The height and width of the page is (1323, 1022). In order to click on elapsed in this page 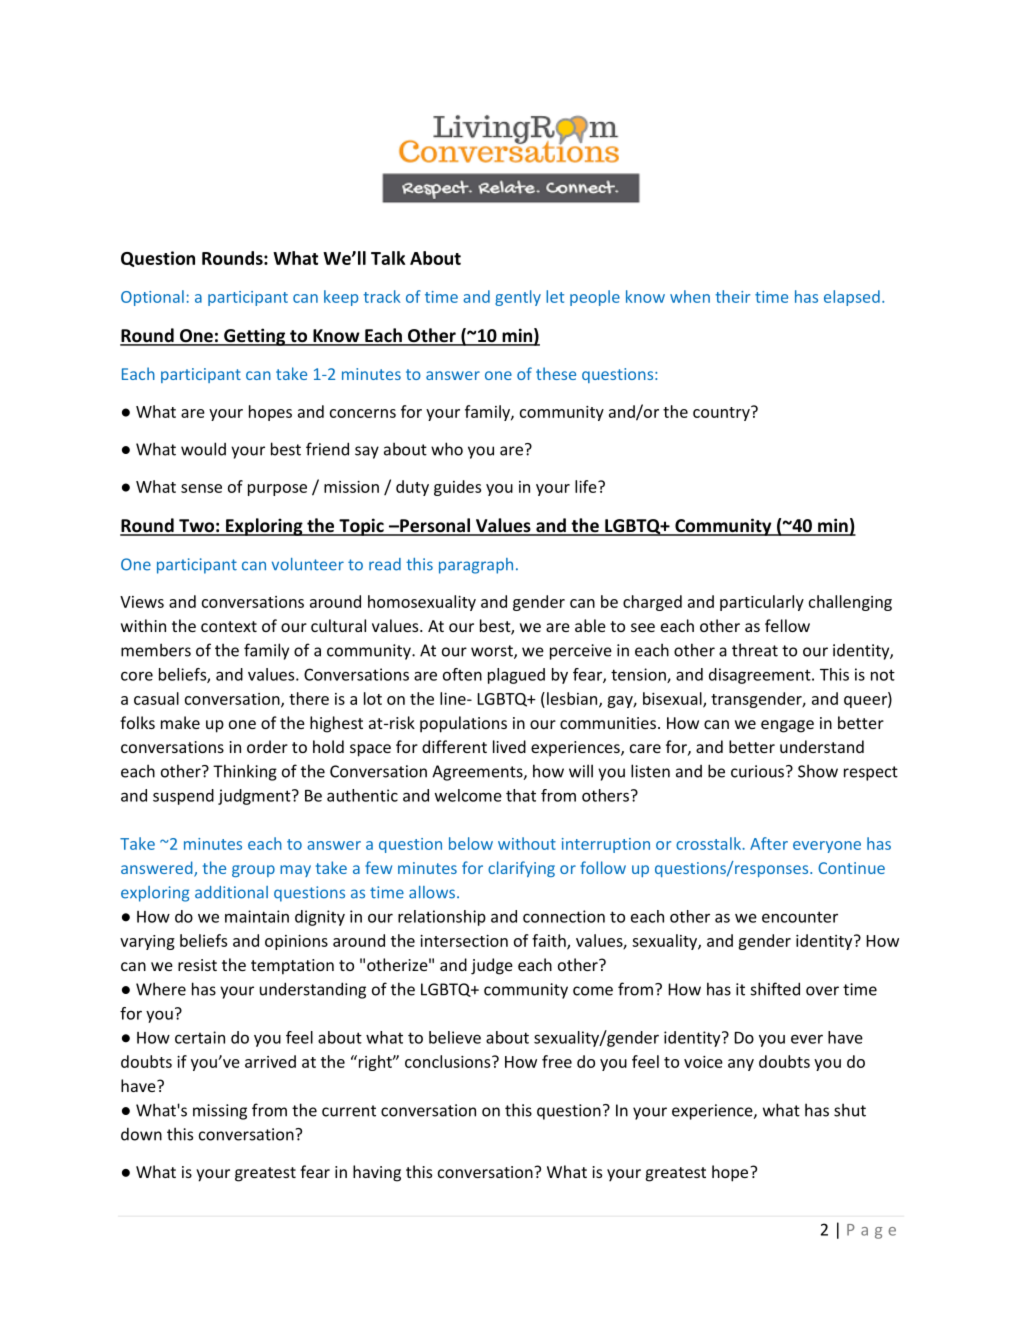, I will do `click(852, 298)`.
